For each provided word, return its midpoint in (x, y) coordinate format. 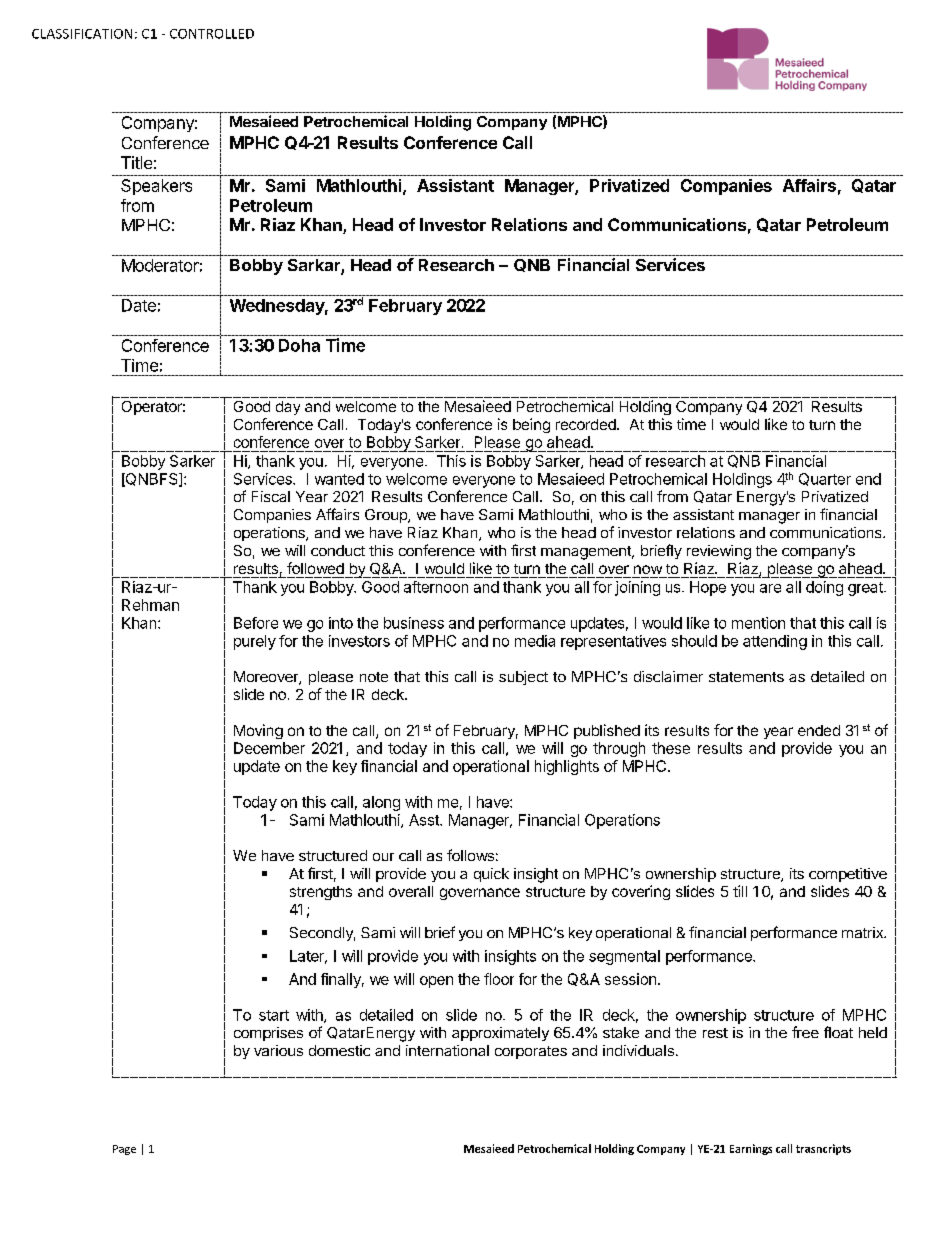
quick (491, 875)
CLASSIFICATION (82, 34)
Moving (258, 731)
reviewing (719, 552)
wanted (339, 479)
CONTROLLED (212, 34)
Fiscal (271, 496)
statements (746, 677)
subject (523, 678)
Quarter (825, 479)
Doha (299, 345)
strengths (321, 893)
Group (387, 516)
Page (124, 1150)
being (531, 425)
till (740, 891)
